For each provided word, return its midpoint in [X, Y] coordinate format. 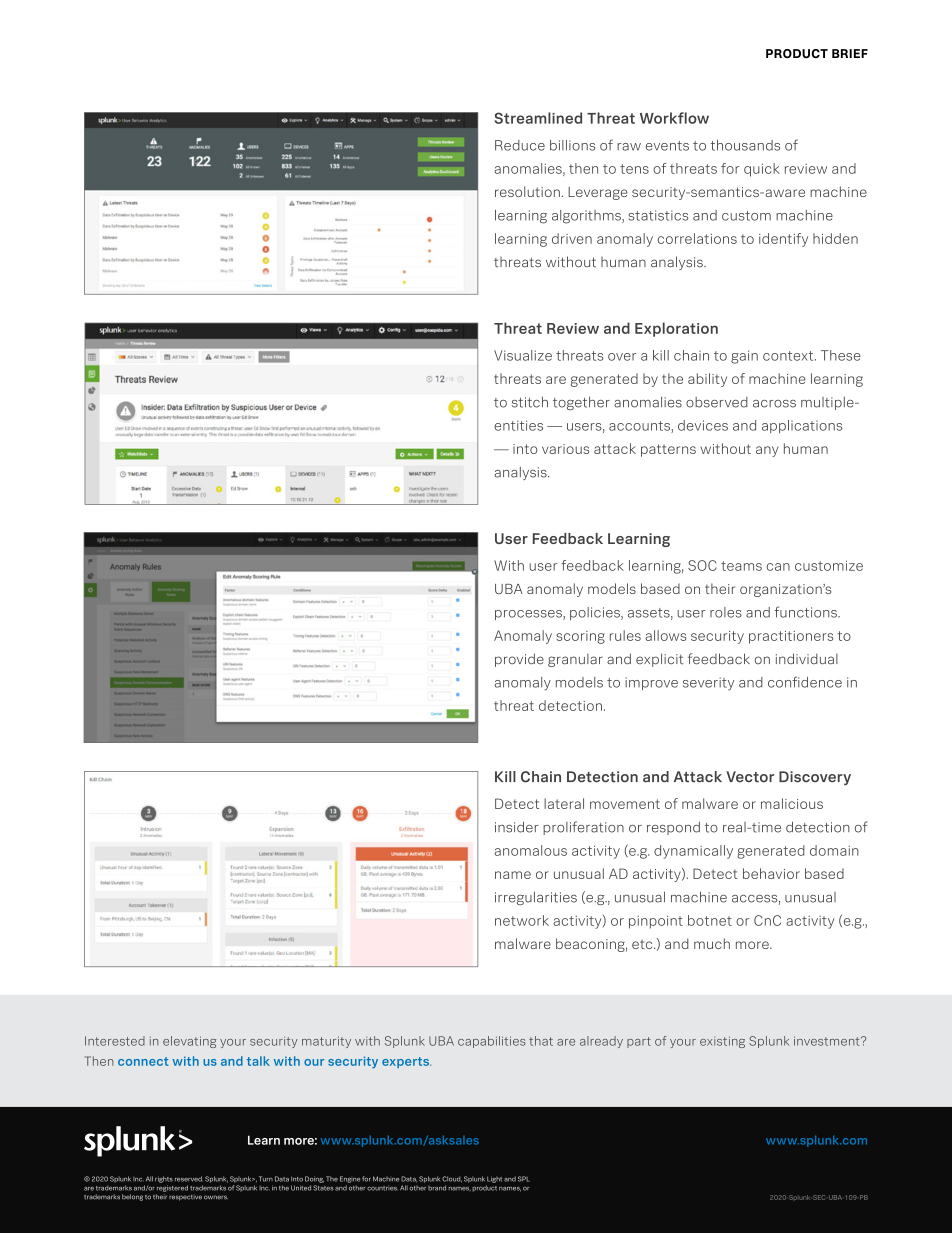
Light [494, 1179]
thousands [745, 145]
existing [722, 1042]
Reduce [520, 145]
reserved [188, 1179]
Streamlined [538, 118]
